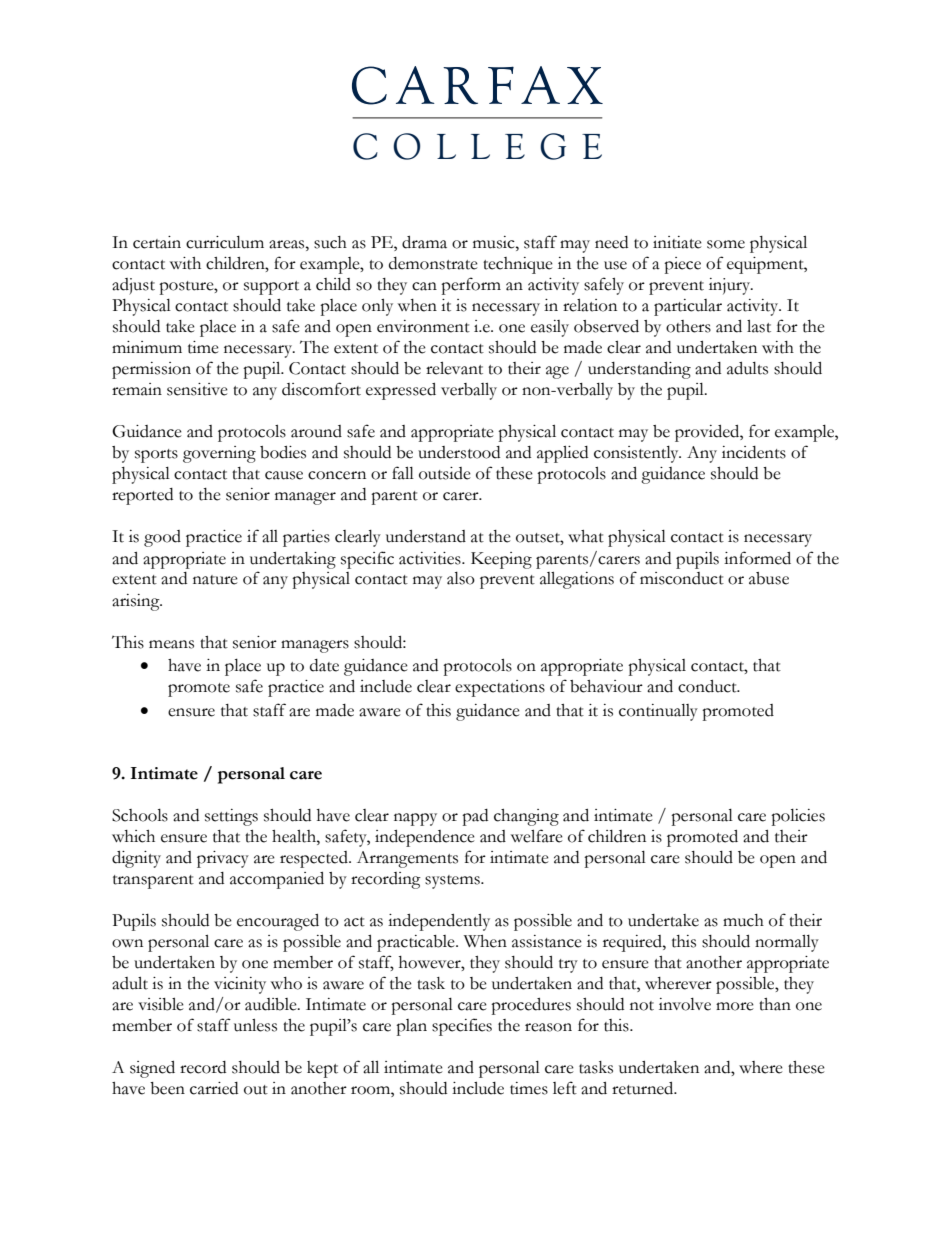 The height and width of the document is (1233, 952). What do you see at coordinates (462, 1027) in the document?
I see `specifies` at bounding box center [462, 1027].
